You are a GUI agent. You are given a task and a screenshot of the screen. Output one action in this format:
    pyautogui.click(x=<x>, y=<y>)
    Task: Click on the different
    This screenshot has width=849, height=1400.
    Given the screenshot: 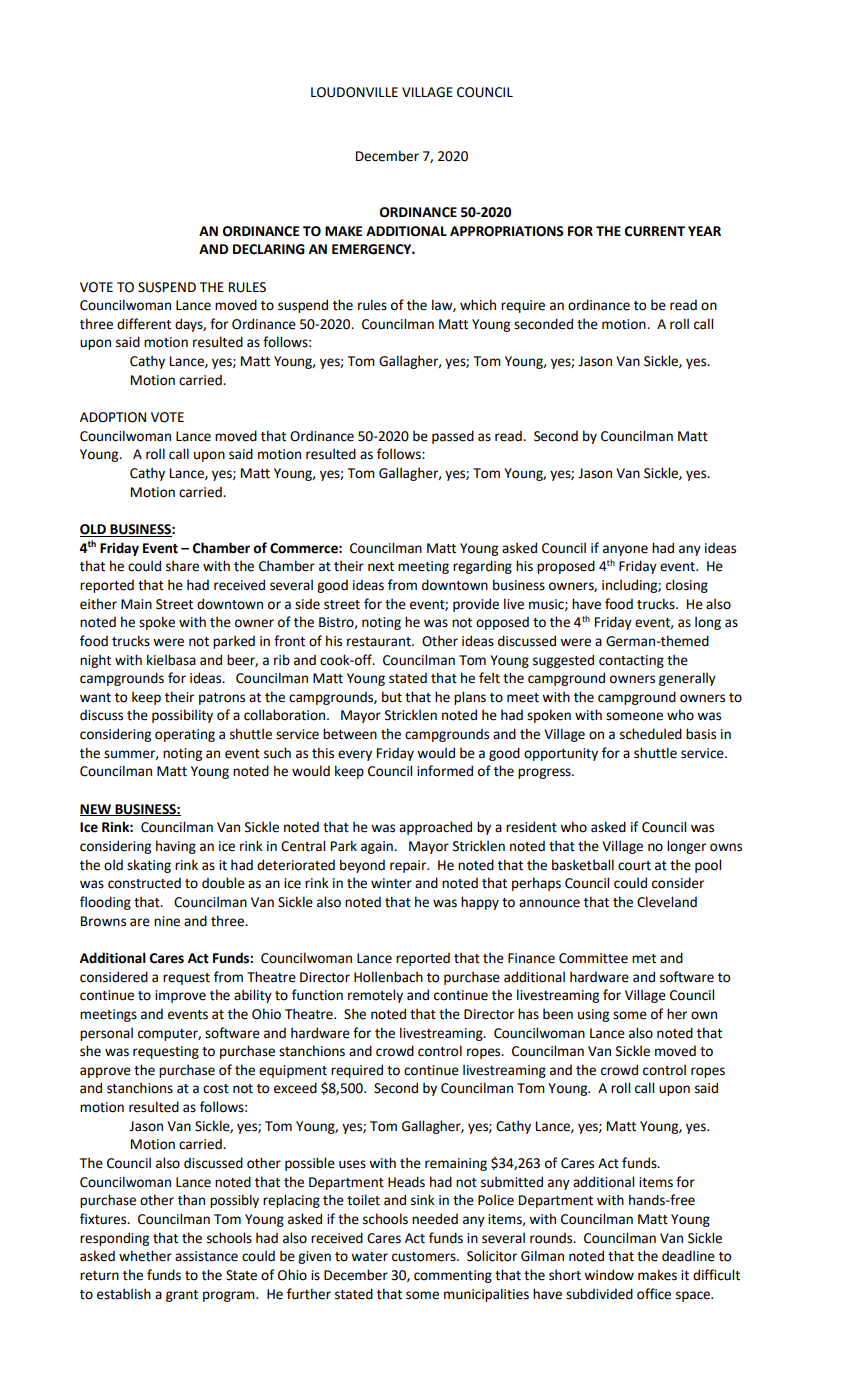 What is the action you would take?
    pyautogui.click(x=144, y=324)
